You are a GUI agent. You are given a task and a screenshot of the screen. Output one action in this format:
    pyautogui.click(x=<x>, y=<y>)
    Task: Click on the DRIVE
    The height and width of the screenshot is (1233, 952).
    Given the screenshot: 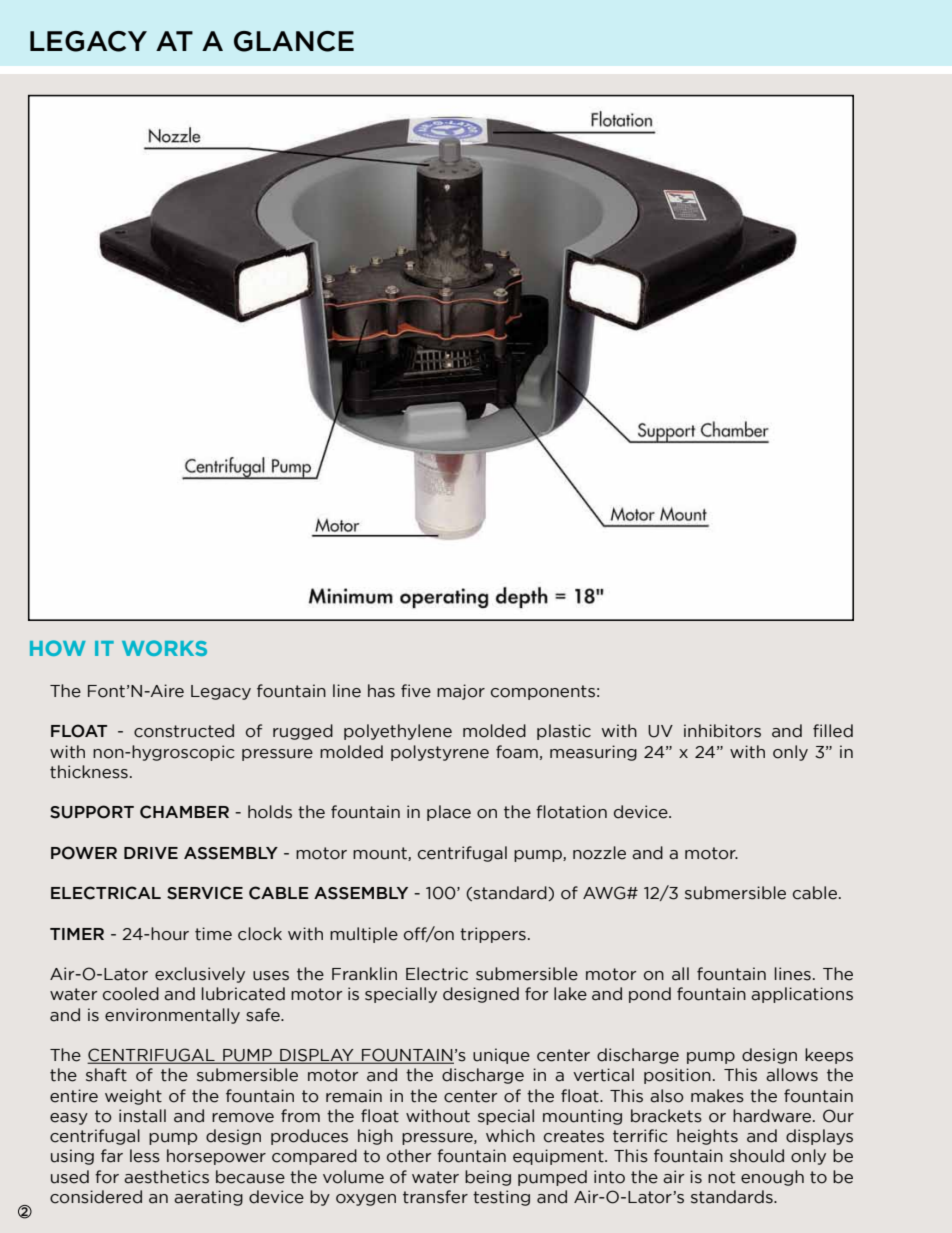 What is the action you would take?
    pyautogui.click(x=151, y=853)
